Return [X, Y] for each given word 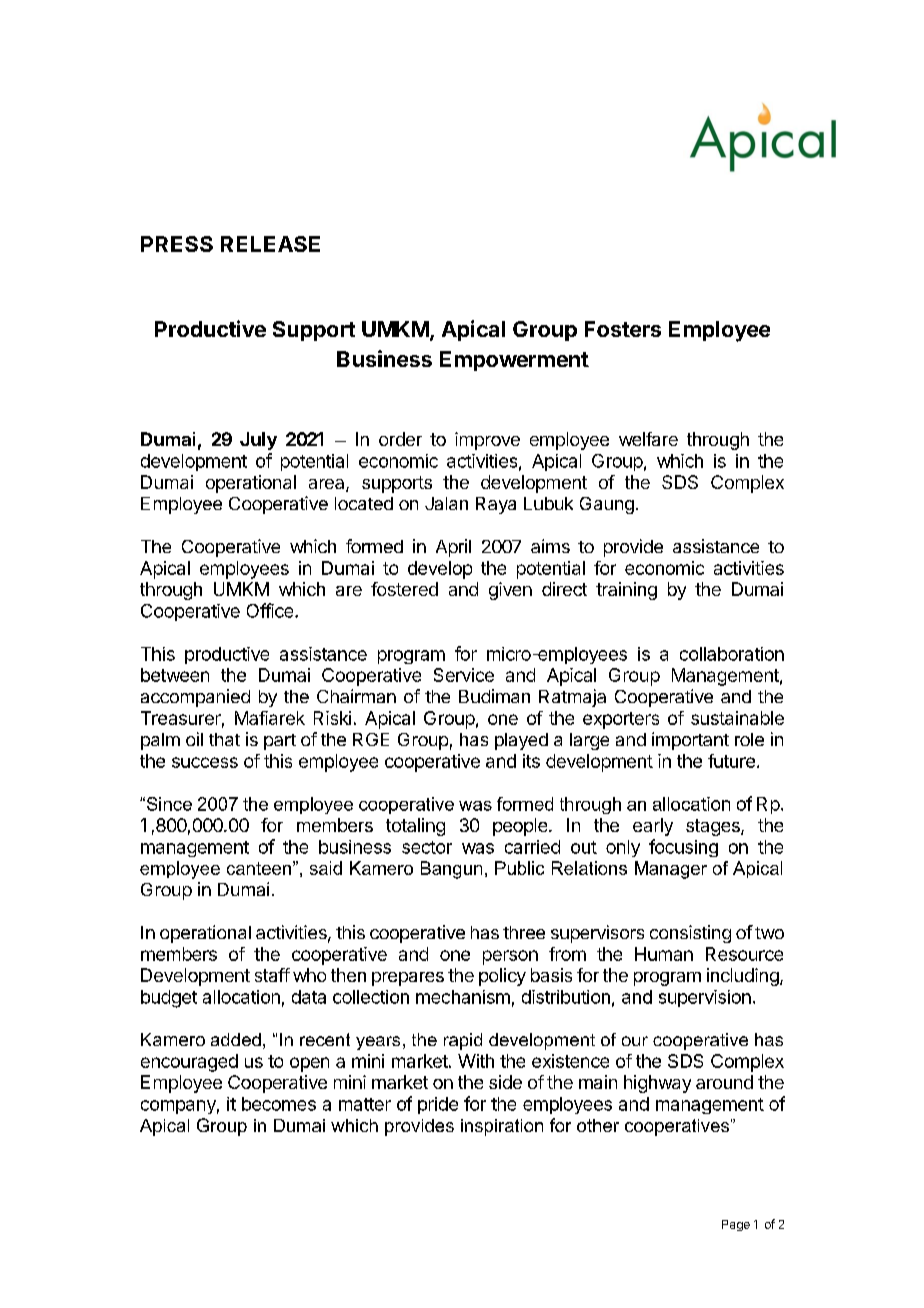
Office [271, 610]
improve [487, 441]
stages [714, 827]
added [236, 1039]
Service [464, 675]
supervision [705, 998]
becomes [279, 1104]
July [258, 441]
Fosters [623, 329]
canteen [259, 868]
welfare [648, 439]
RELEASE [270, 244]
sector [427, 847]
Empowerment [514, 361]
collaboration [732, 654]
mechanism [463, 997]
